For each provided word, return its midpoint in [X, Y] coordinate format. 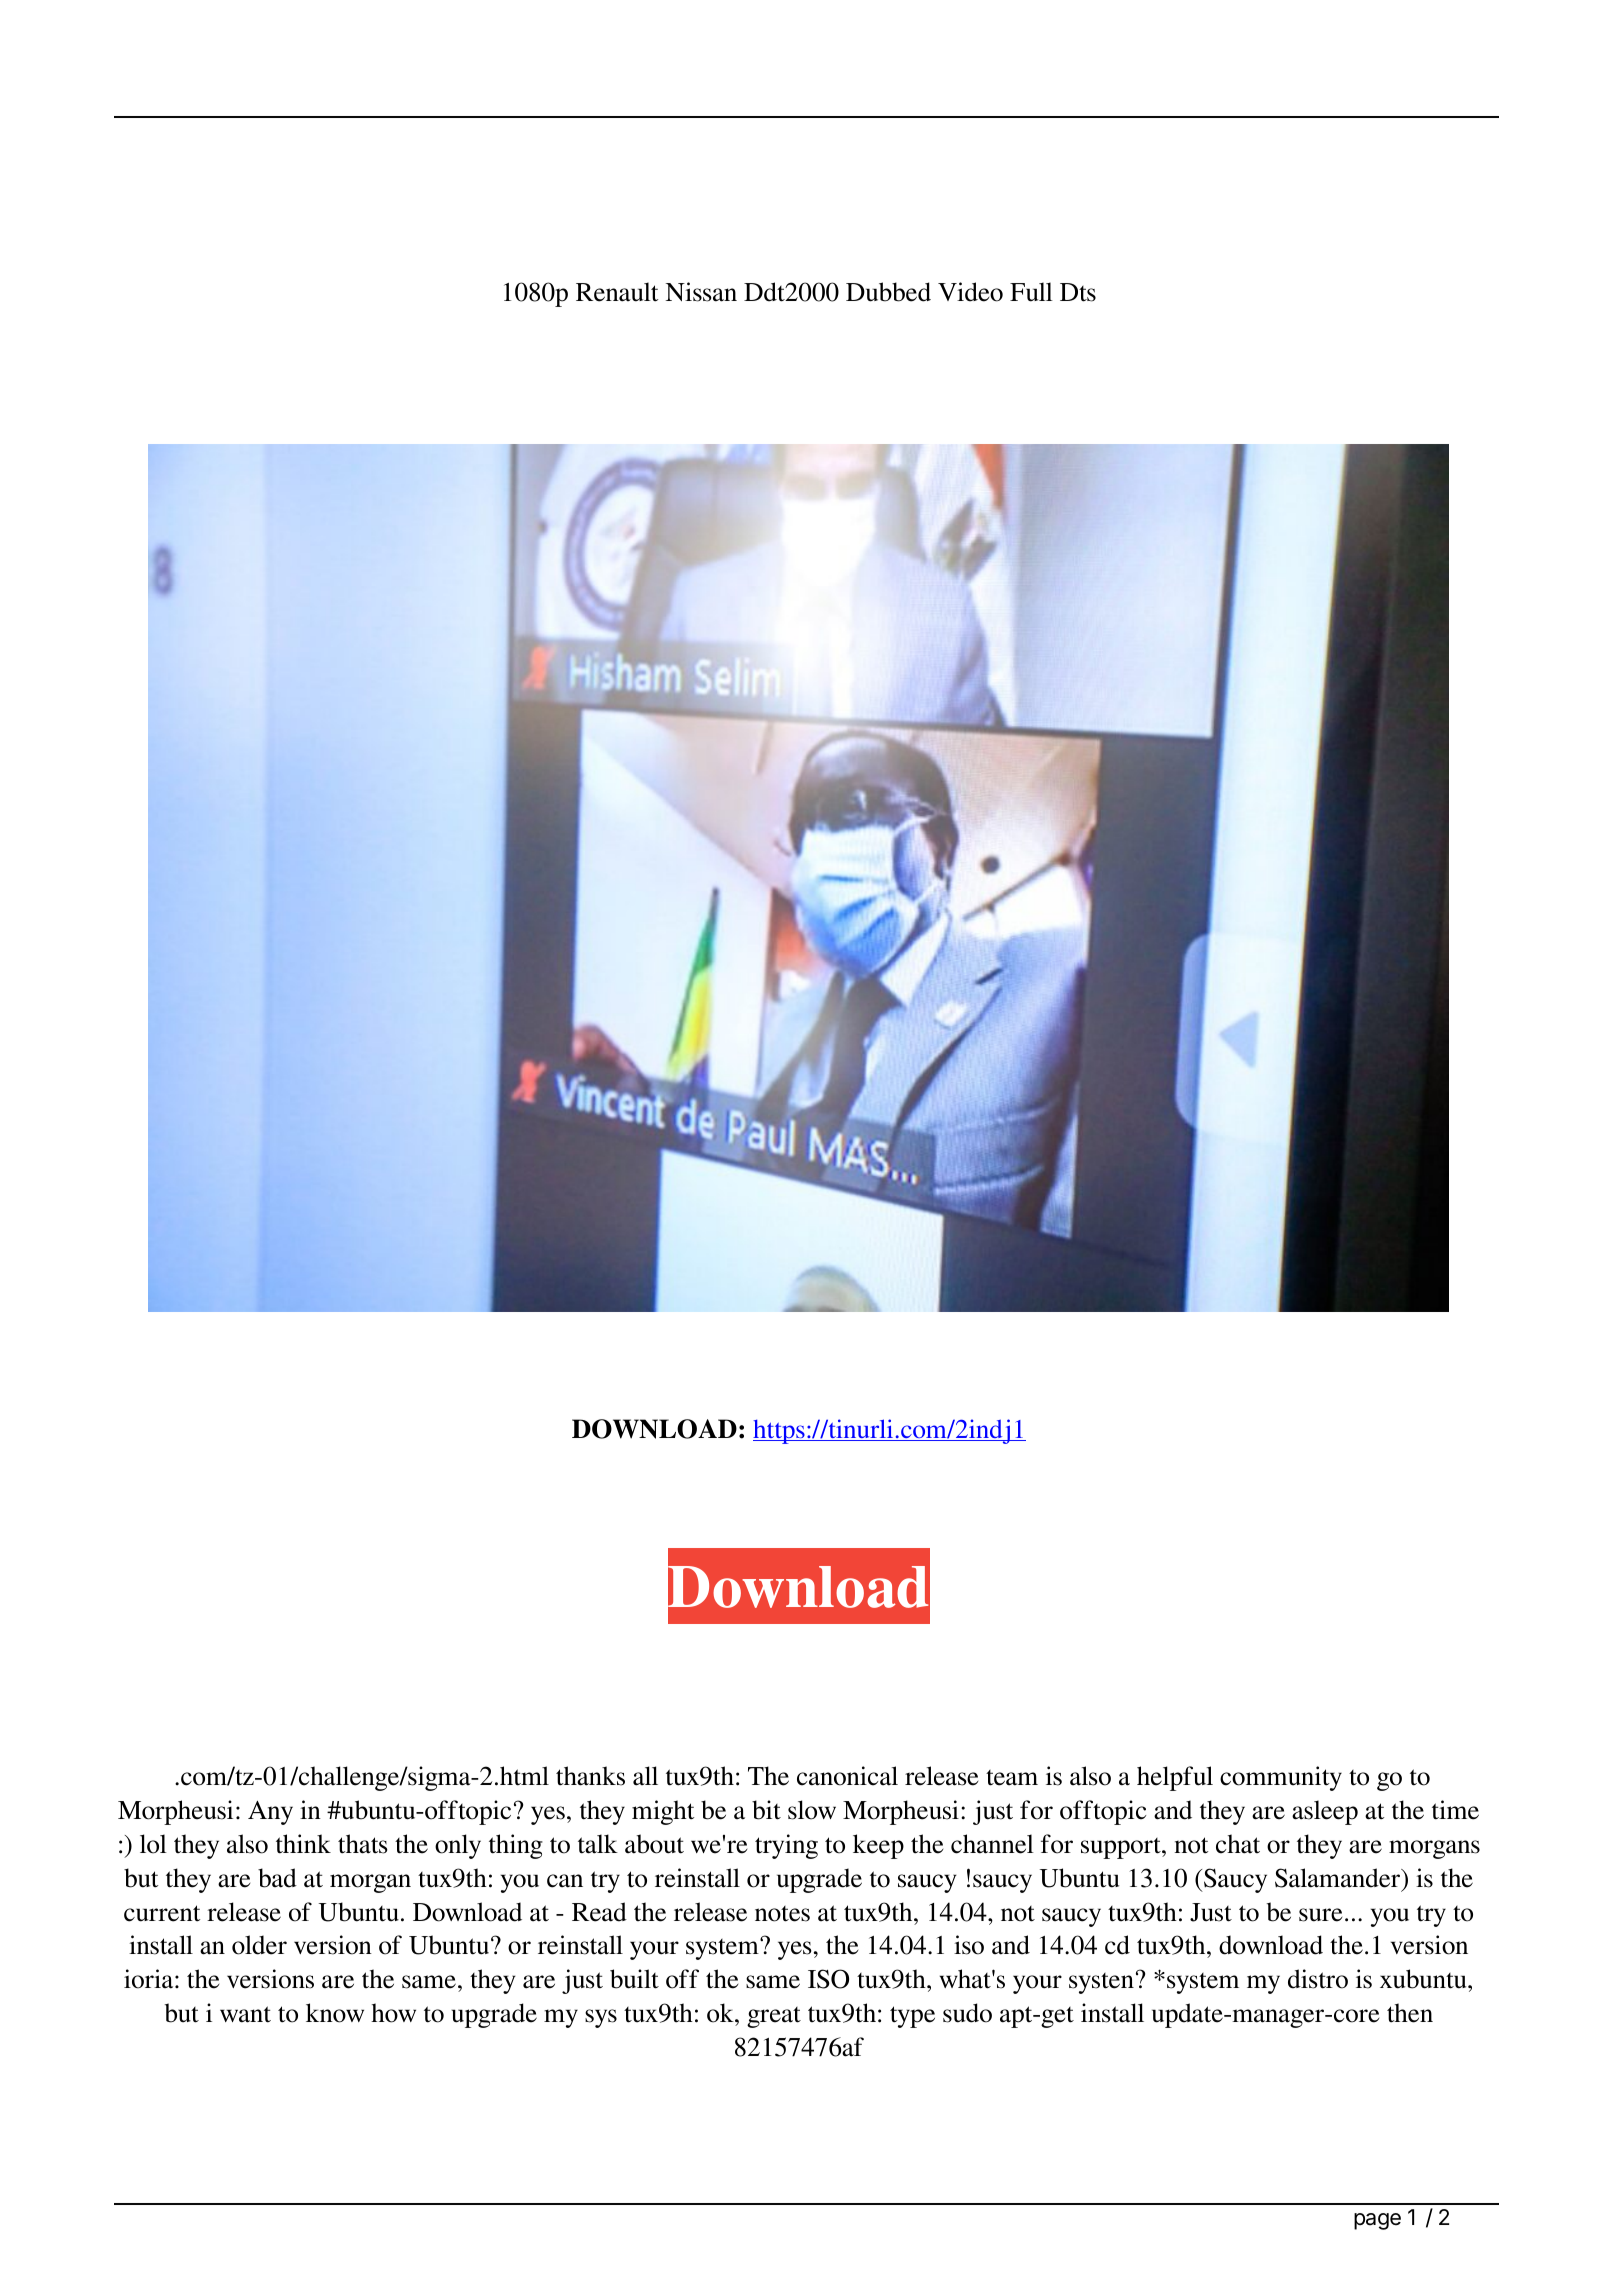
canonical [847, 1776]
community [1281, 1778]
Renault [617, 292]
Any [270, 1813]
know [335, 2013]
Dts [1078, 292]
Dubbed [888, 292]
